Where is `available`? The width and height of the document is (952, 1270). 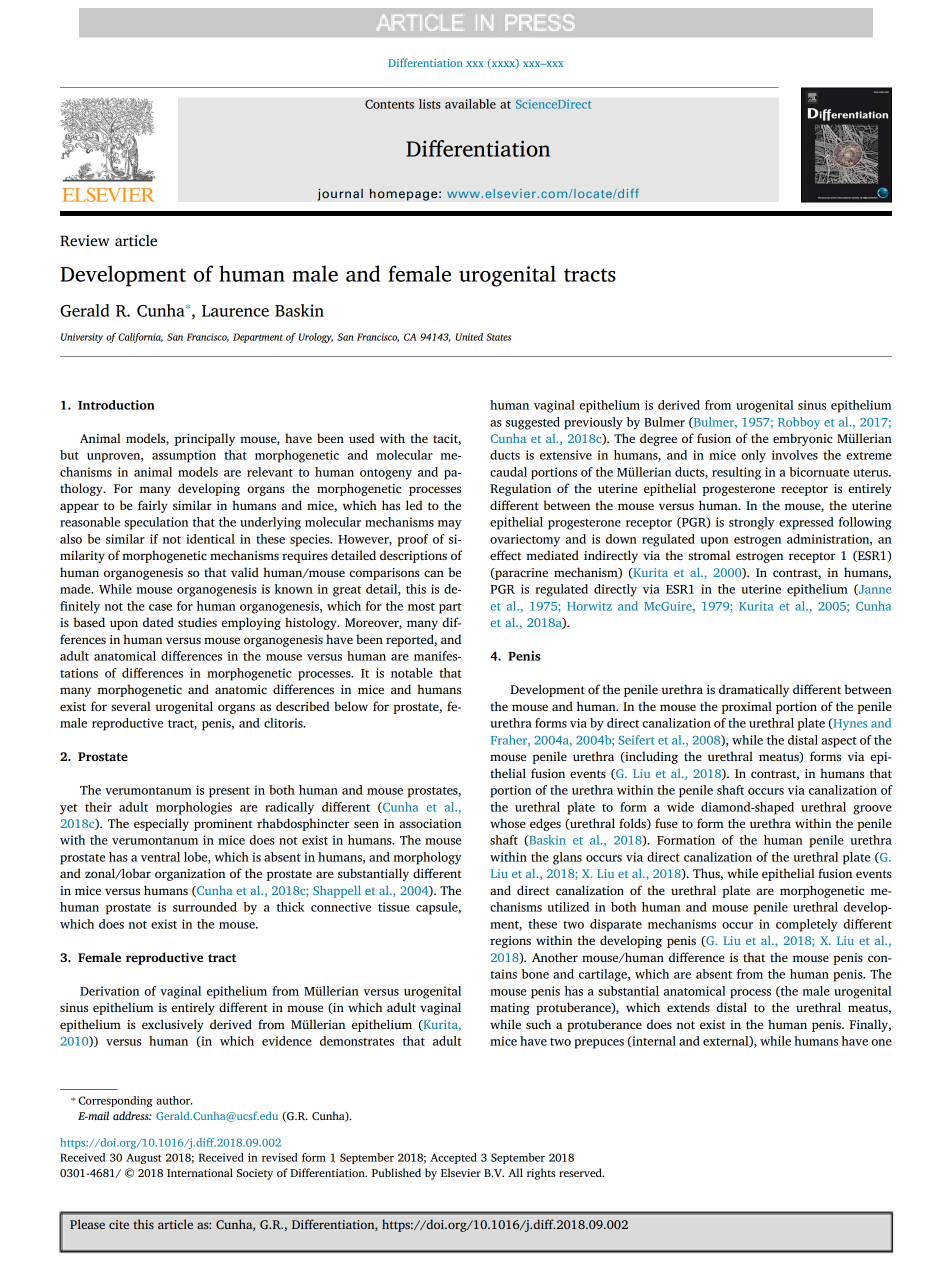 available is located at coordinates (470, 104).
